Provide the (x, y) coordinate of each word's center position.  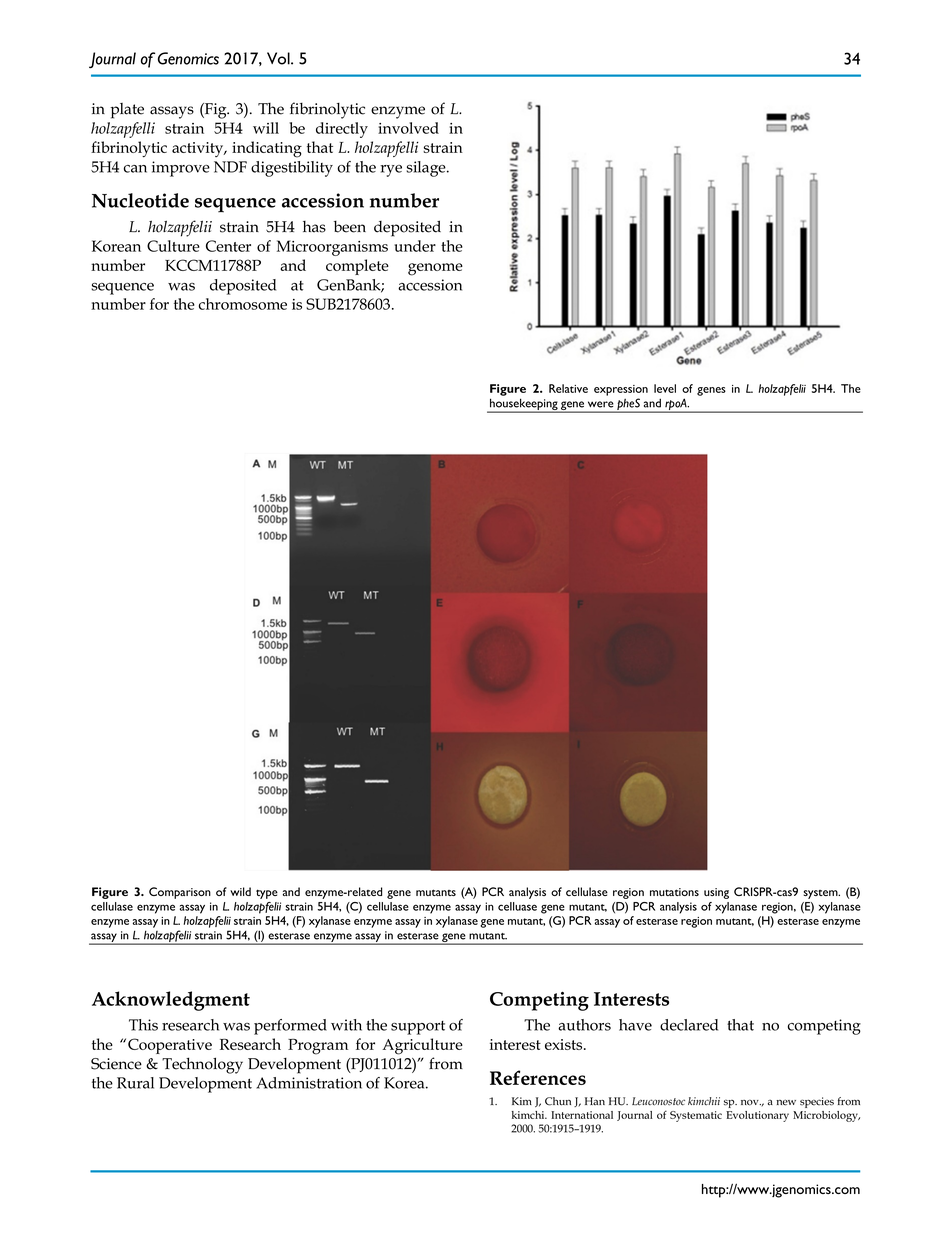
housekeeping (524, 405)
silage (427, 169)
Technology (202, 1065)
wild (240, 891)
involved (408, 128)
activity (199, 149)
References (538, 1077)
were (601, 404)
